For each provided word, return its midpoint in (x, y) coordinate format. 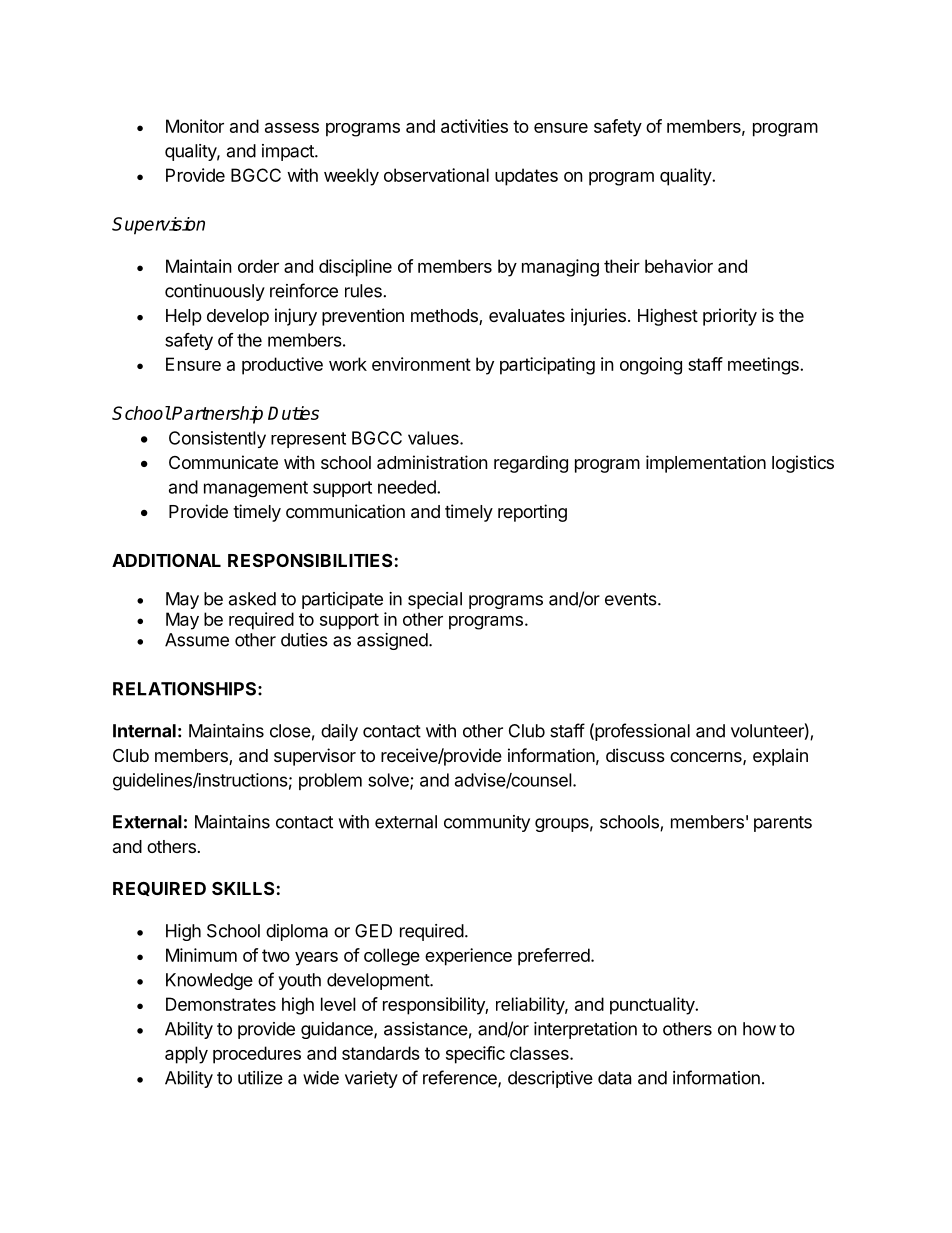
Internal (144, 731)
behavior (679, 266)
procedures (257, 1055)
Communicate (223, 462)
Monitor (195, 126)
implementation (706, 464)
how (759, 1029)
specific (475, 1055)
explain (780, 757)
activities (474, 126)
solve (389, 781)
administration (432, 462)
